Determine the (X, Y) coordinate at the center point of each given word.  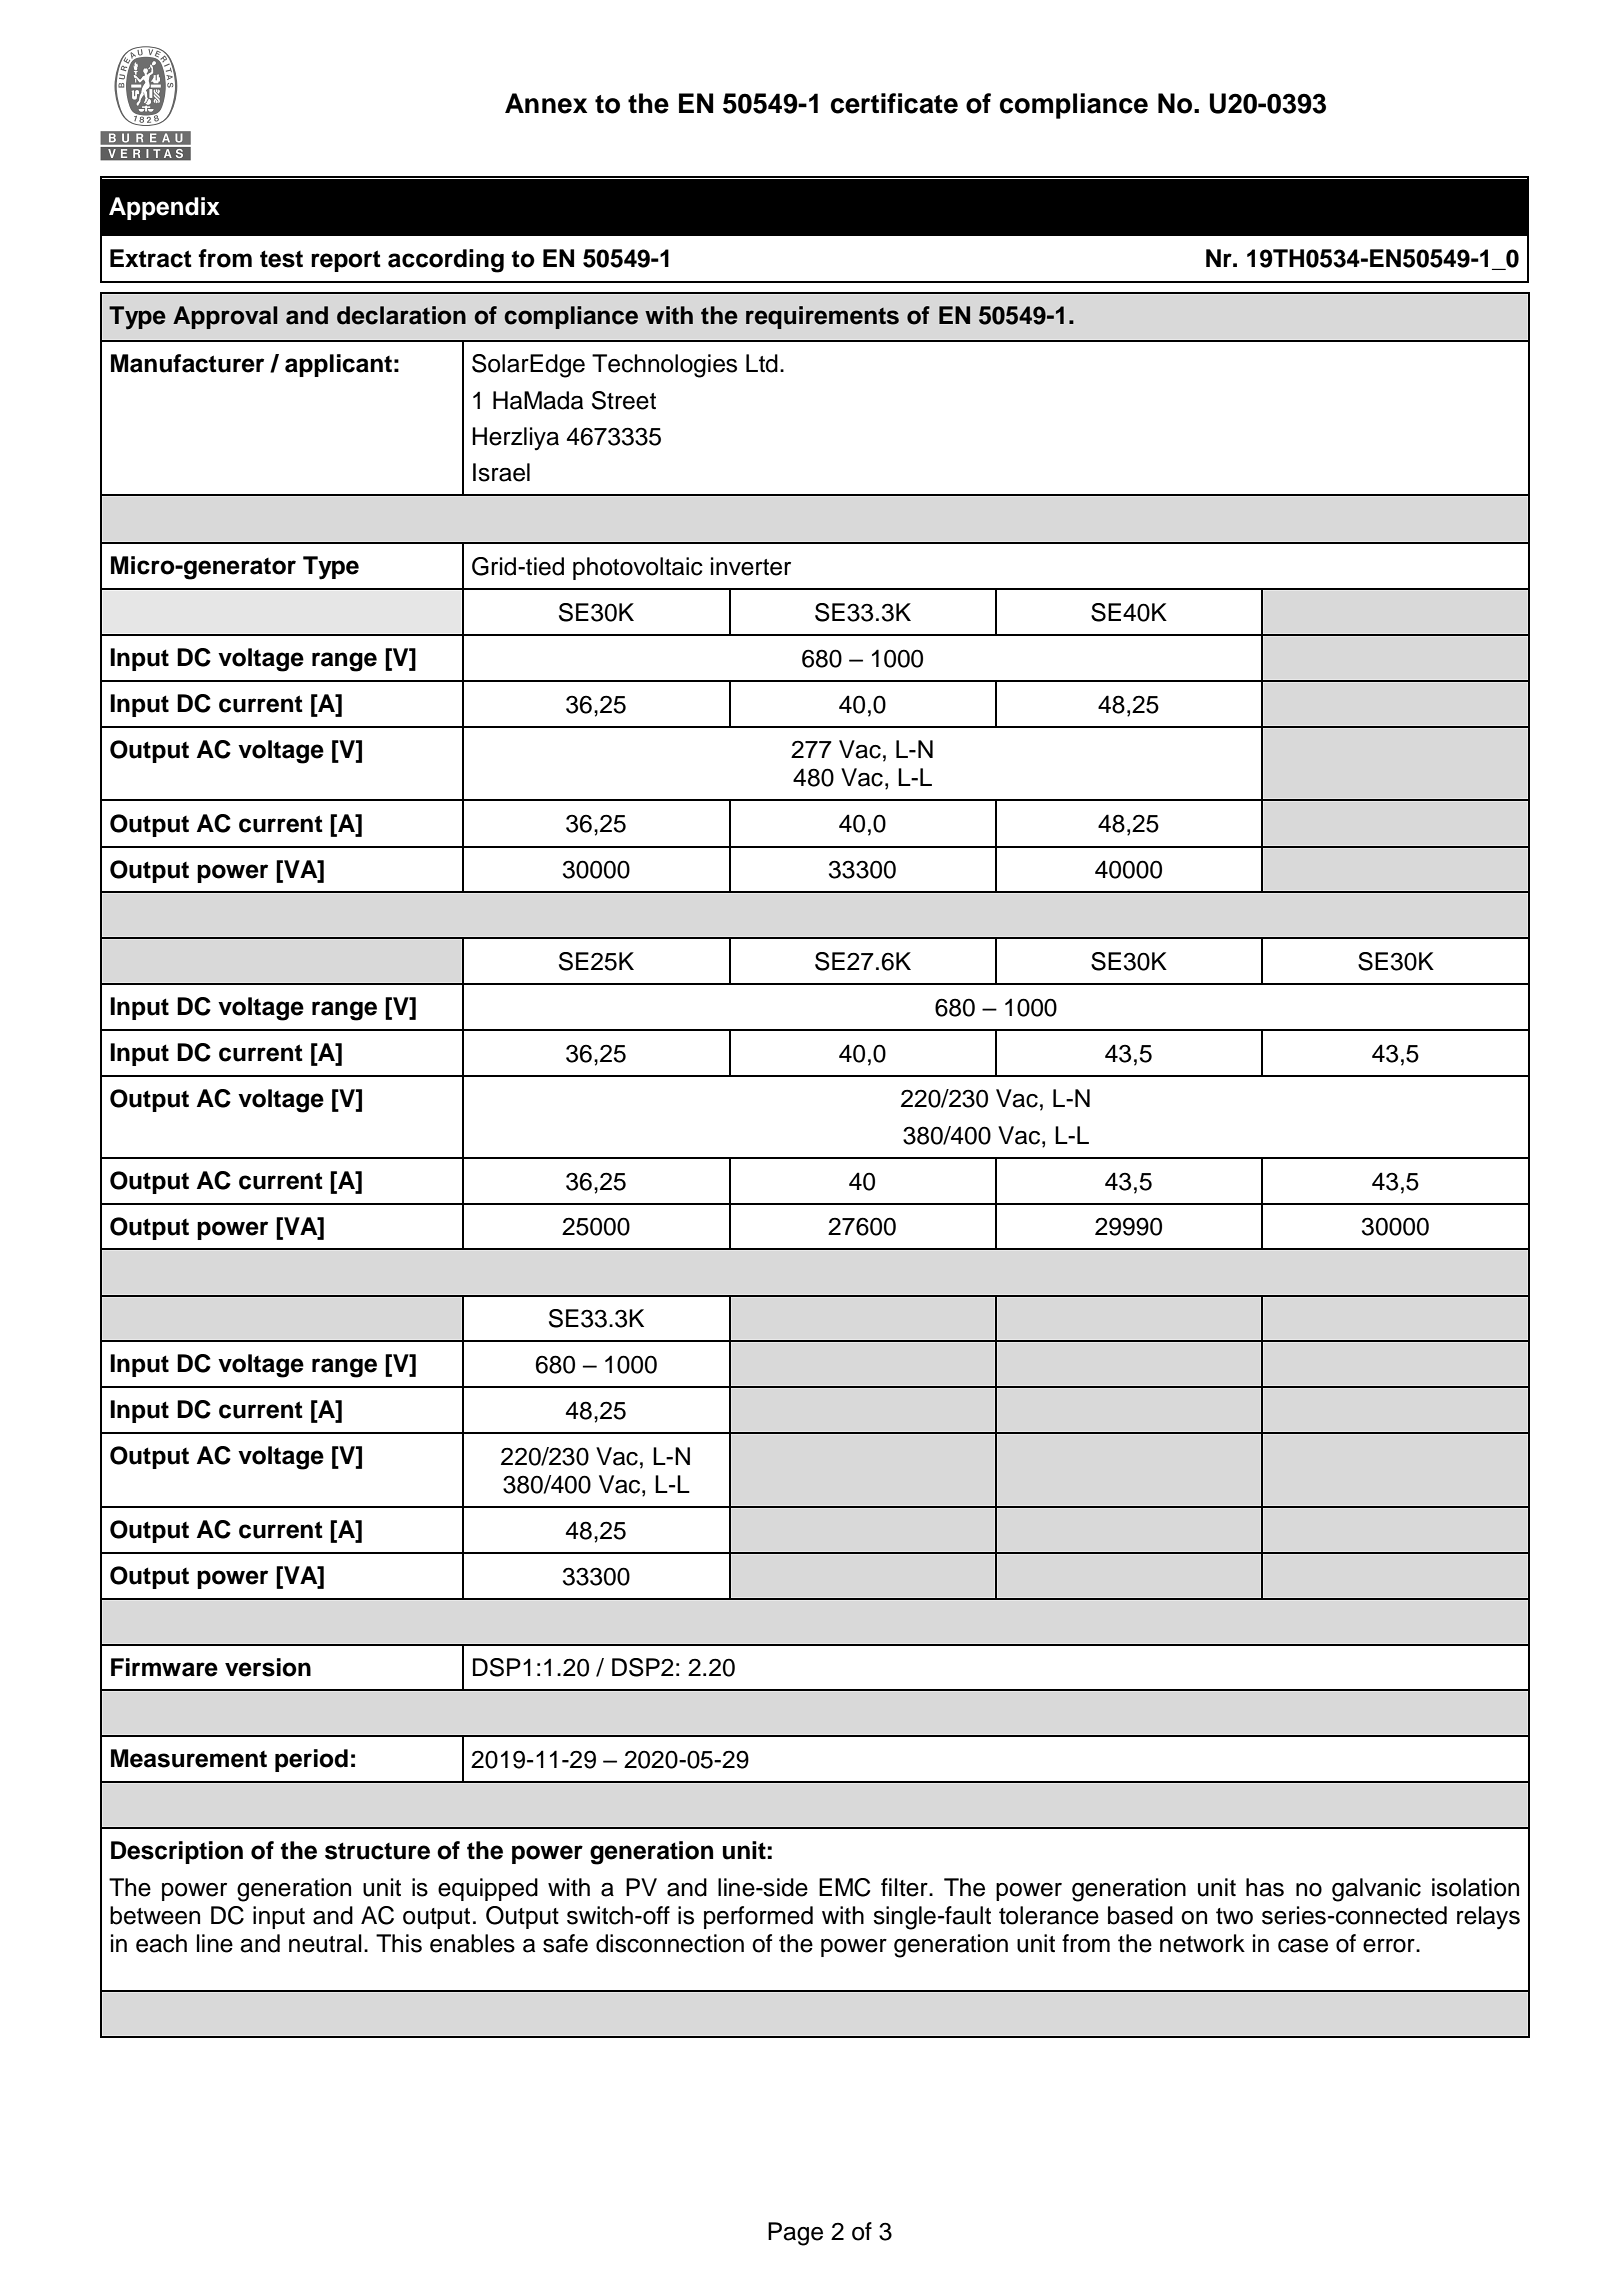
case (1303, 1946)
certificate (894, 103)
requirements (822, 317)
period (311, 1760)
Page (795, 2234)
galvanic (1376, 1890)
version (268, 1667)
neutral (325, 1943)
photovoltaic (638, 568)
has (1265, 1887)
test (281, 259)
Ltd (762, 363)
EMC (844, 1887)
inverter (751, 566)
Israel (501, 472)
